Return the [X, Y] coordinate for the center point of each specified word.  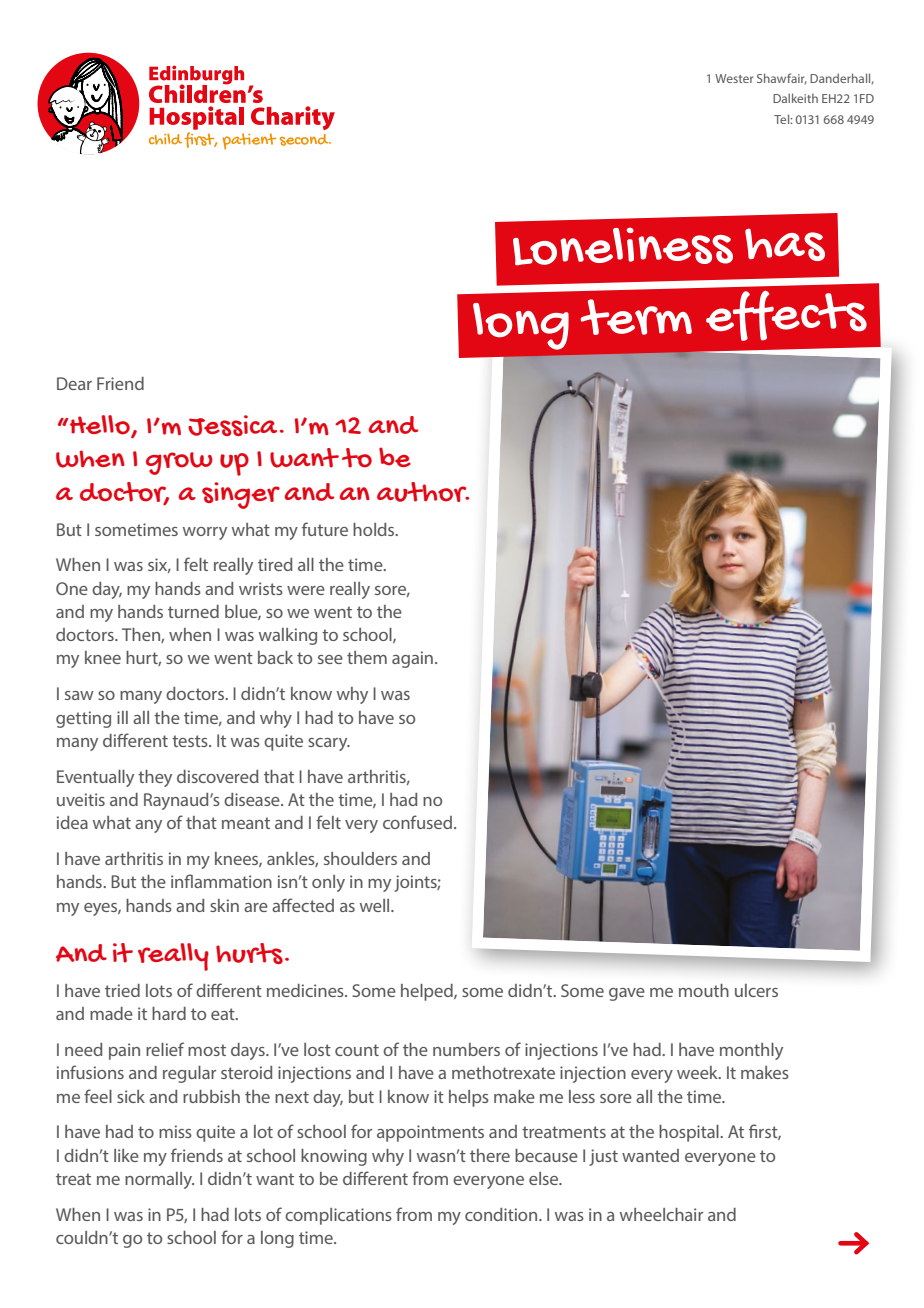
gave [627, 994]
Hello [100, 425]
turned [193, 611]
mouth [704, 990]
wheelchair [661, 1214]
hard [169, 1013]
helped [428, 992]
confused [417, 822]
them [367, 657]
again [412, 659]
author [423, 492]
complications [338, 1216]
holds [375, 529]
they [155, 778]
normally [159, 1180]
